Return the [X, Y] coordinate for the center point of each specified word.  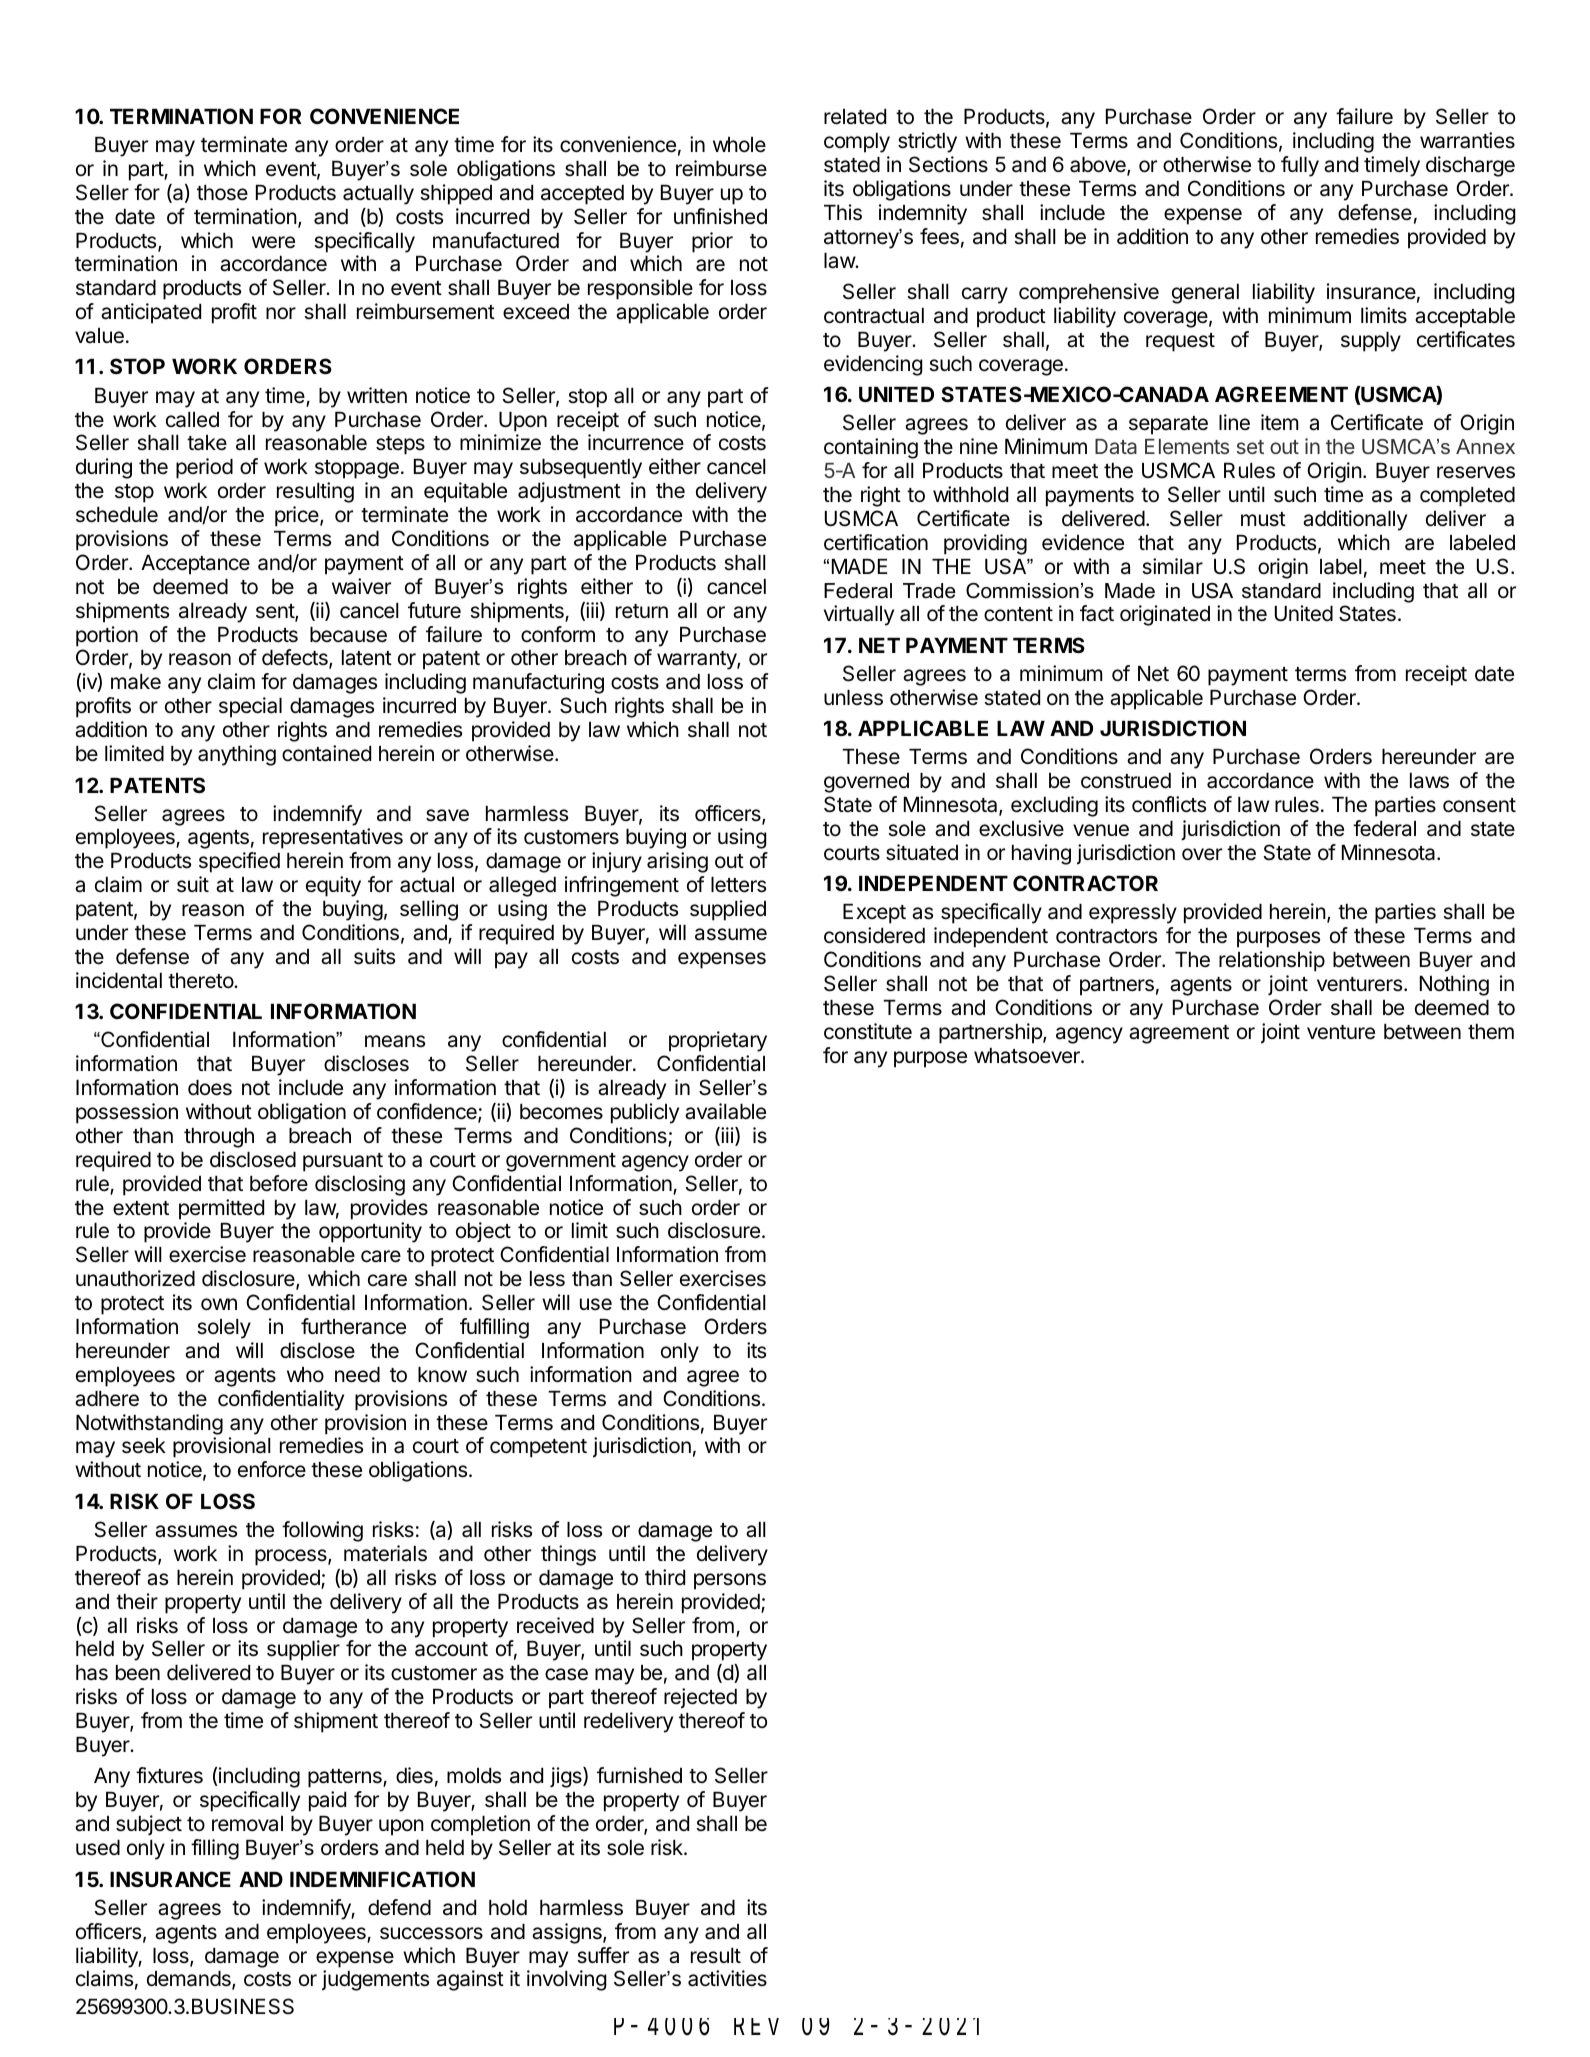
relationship [1272, 961]
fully [1300, 166]
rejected [700, 1698]
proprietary [718, 1041]
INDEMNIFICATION [382, 1879]
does [210, 1088]
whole [739, 145]
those [222, 193]
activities [727, 1978]
